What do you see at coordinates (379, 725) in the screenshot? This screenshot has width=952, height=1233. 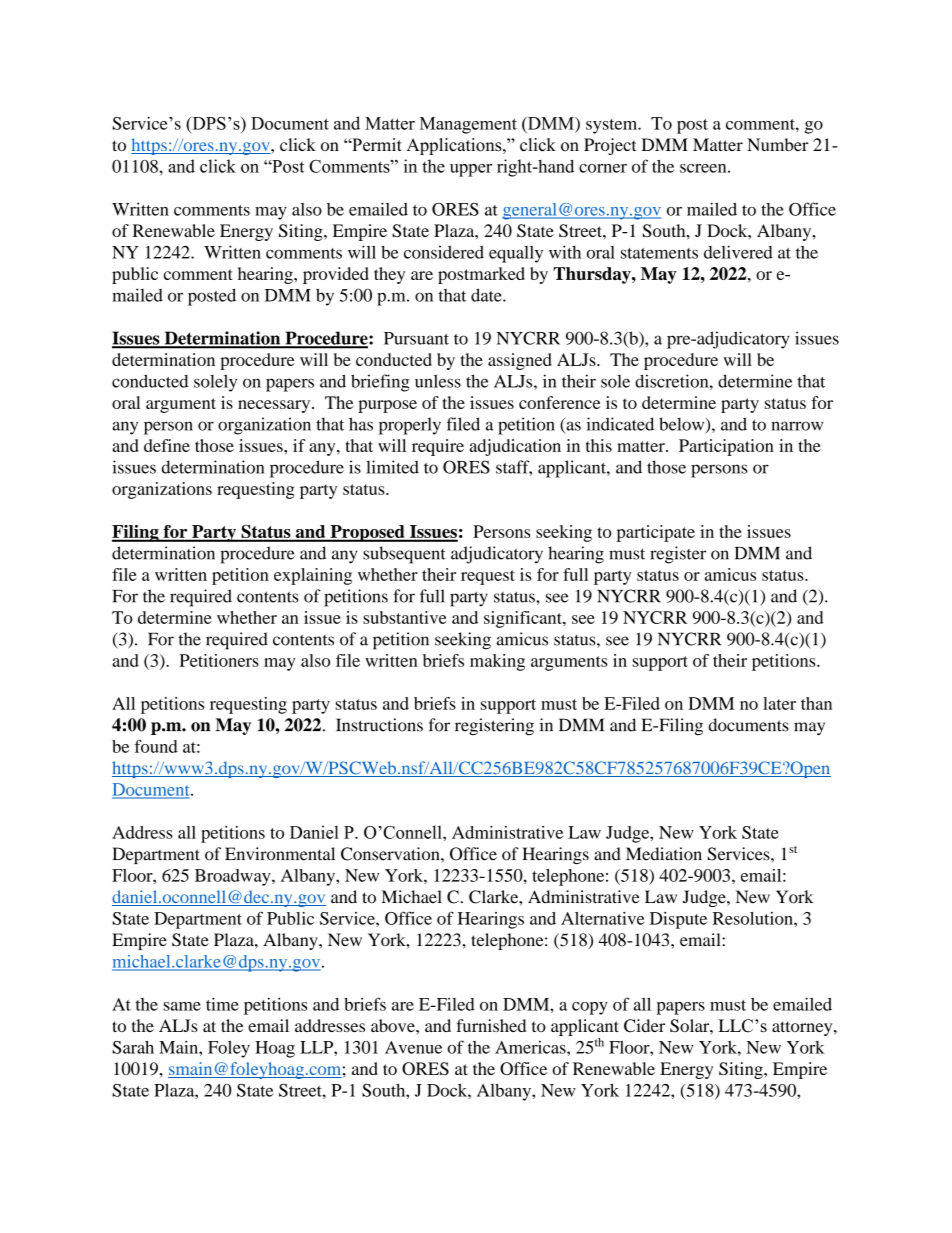 I see `Instructions` at bounding box center [379, 725].
